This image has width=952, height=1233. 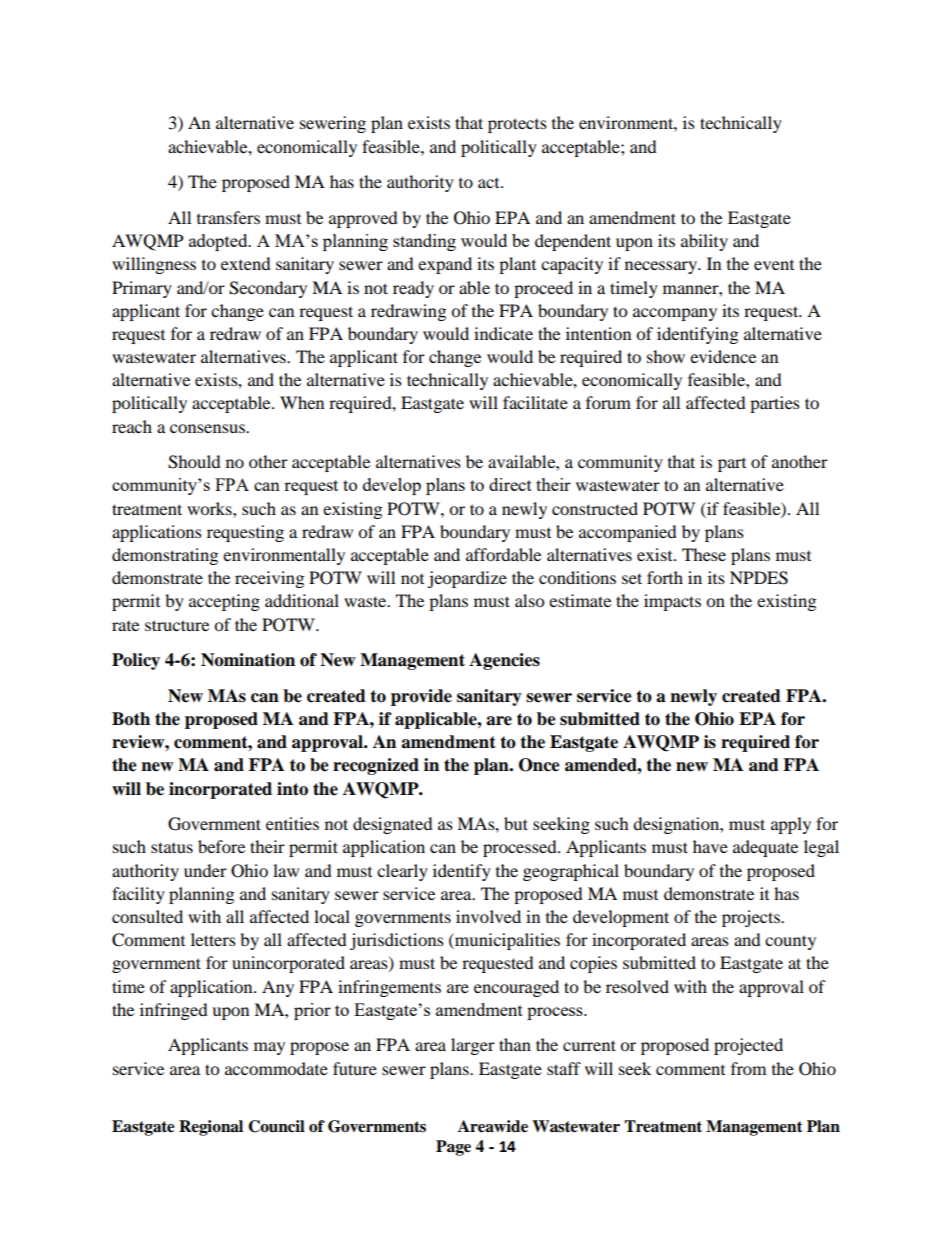 What do you see at coordinates (517, 125) in the image?
I see `protects` at bounding box center [517, 125].
